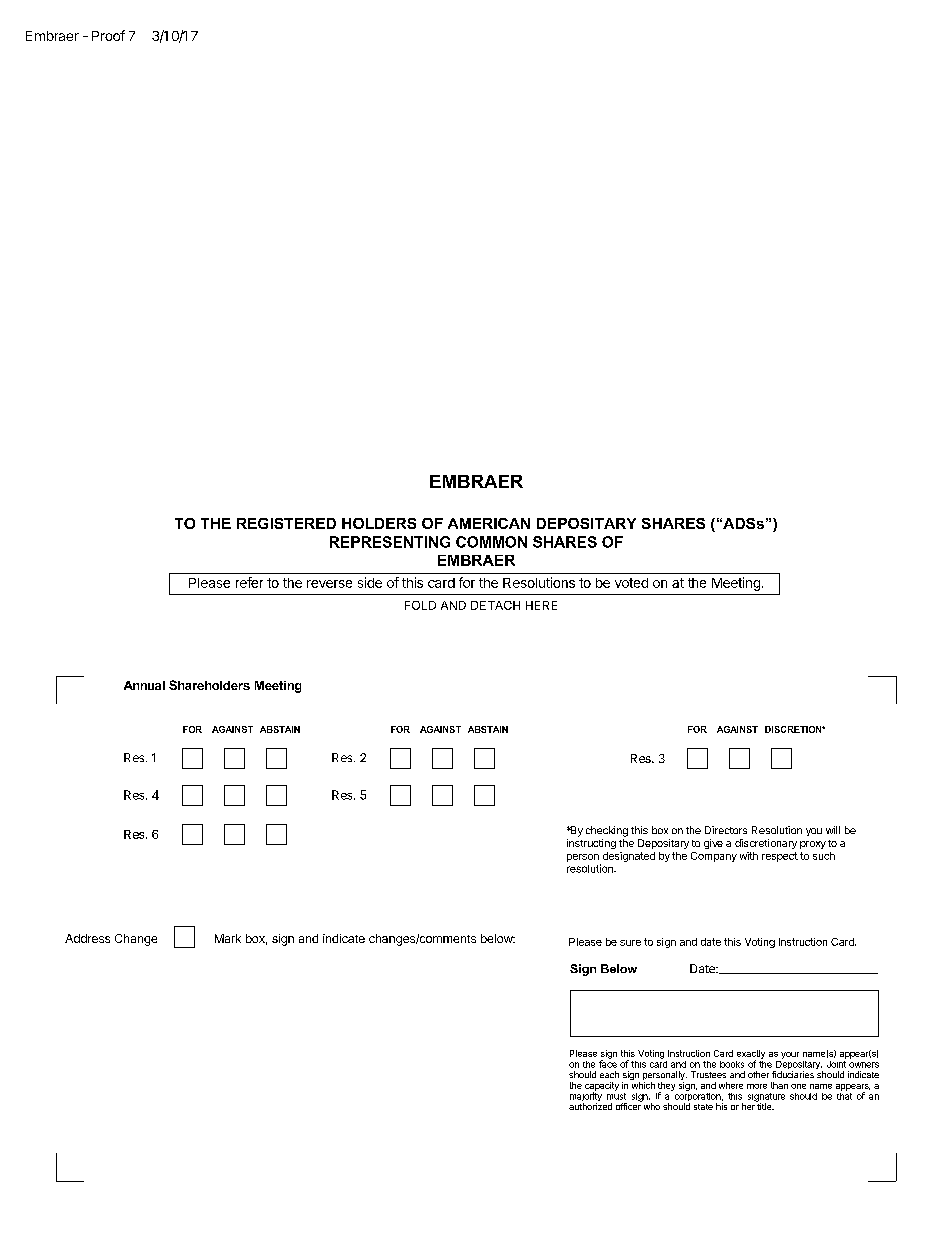  Describe the element at coordinates (144, 685) in the screenshot. I see `Annual` at that location.
